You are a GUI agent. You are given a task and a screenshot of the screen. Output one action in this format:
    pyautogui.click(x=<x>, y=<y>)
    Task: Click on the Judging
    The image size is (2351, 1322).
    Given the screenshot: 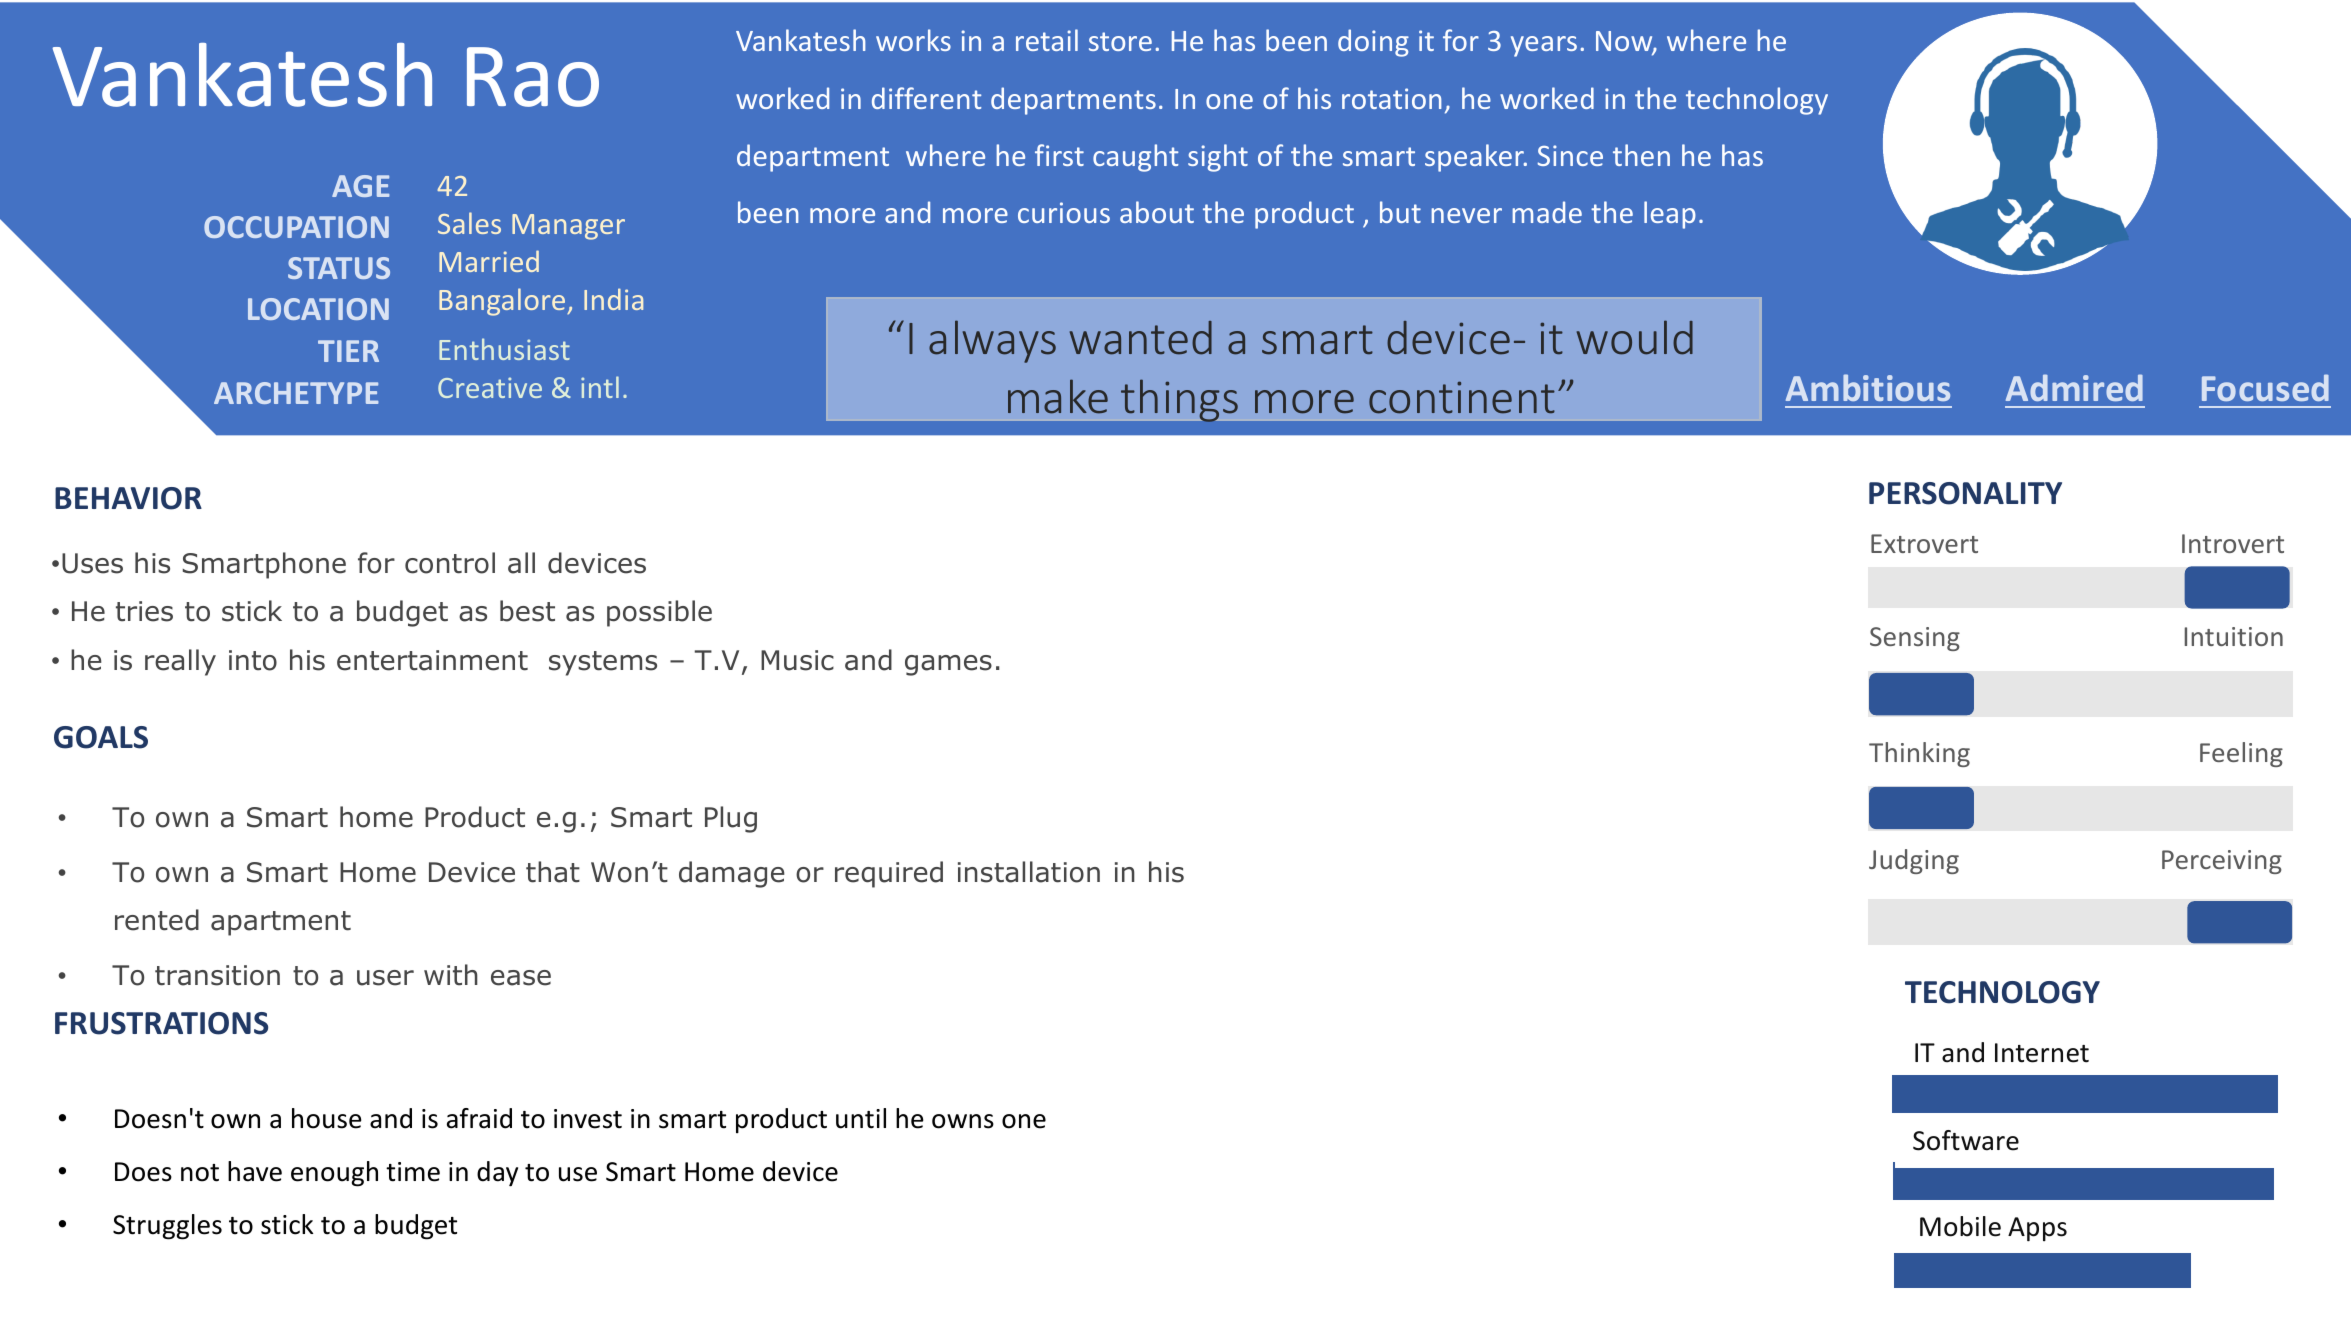 What is the action you would take?
    pyautogui.click(x=1914, y=861)
